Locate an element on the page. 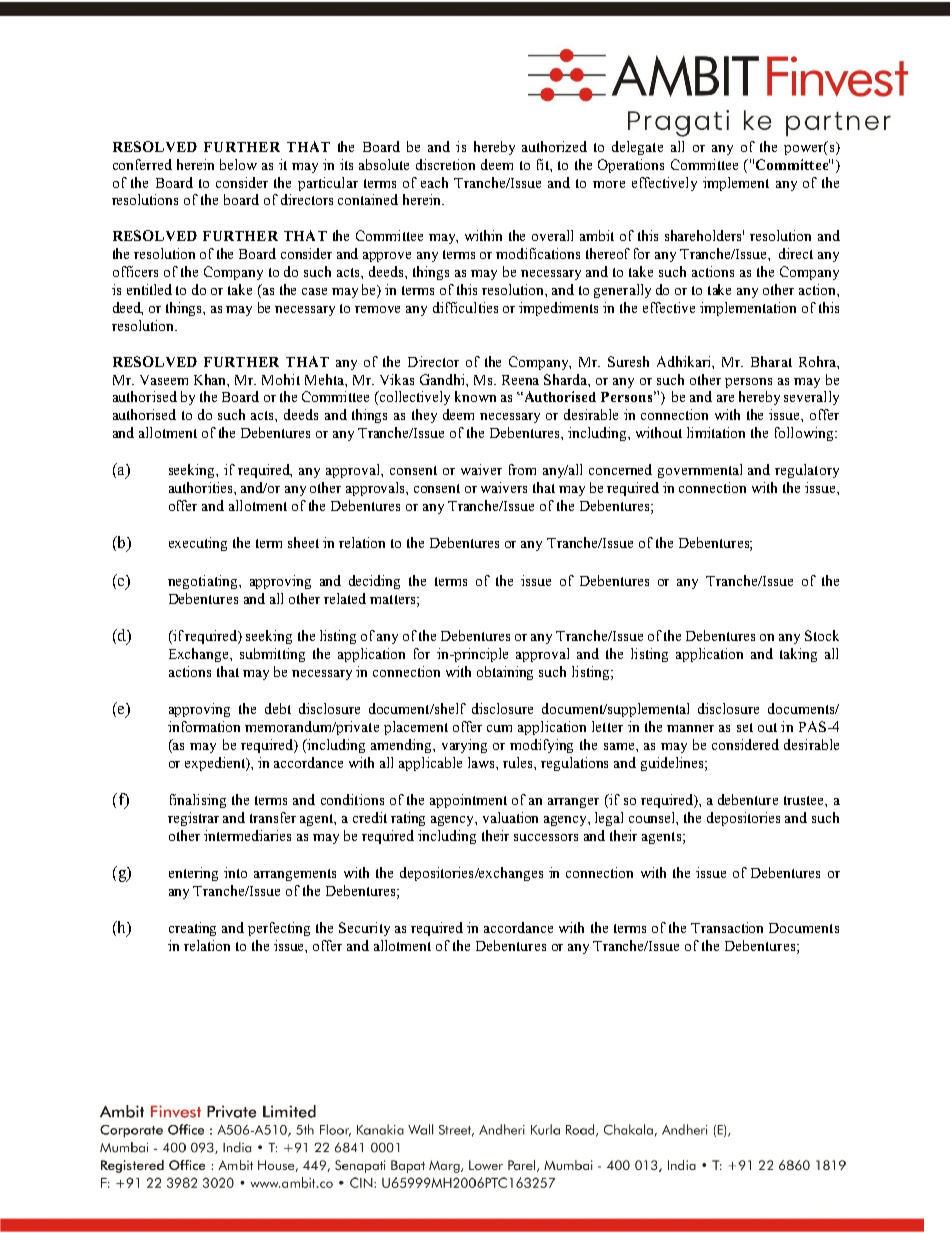  Gandhi is located at coordinates (443, 379).
